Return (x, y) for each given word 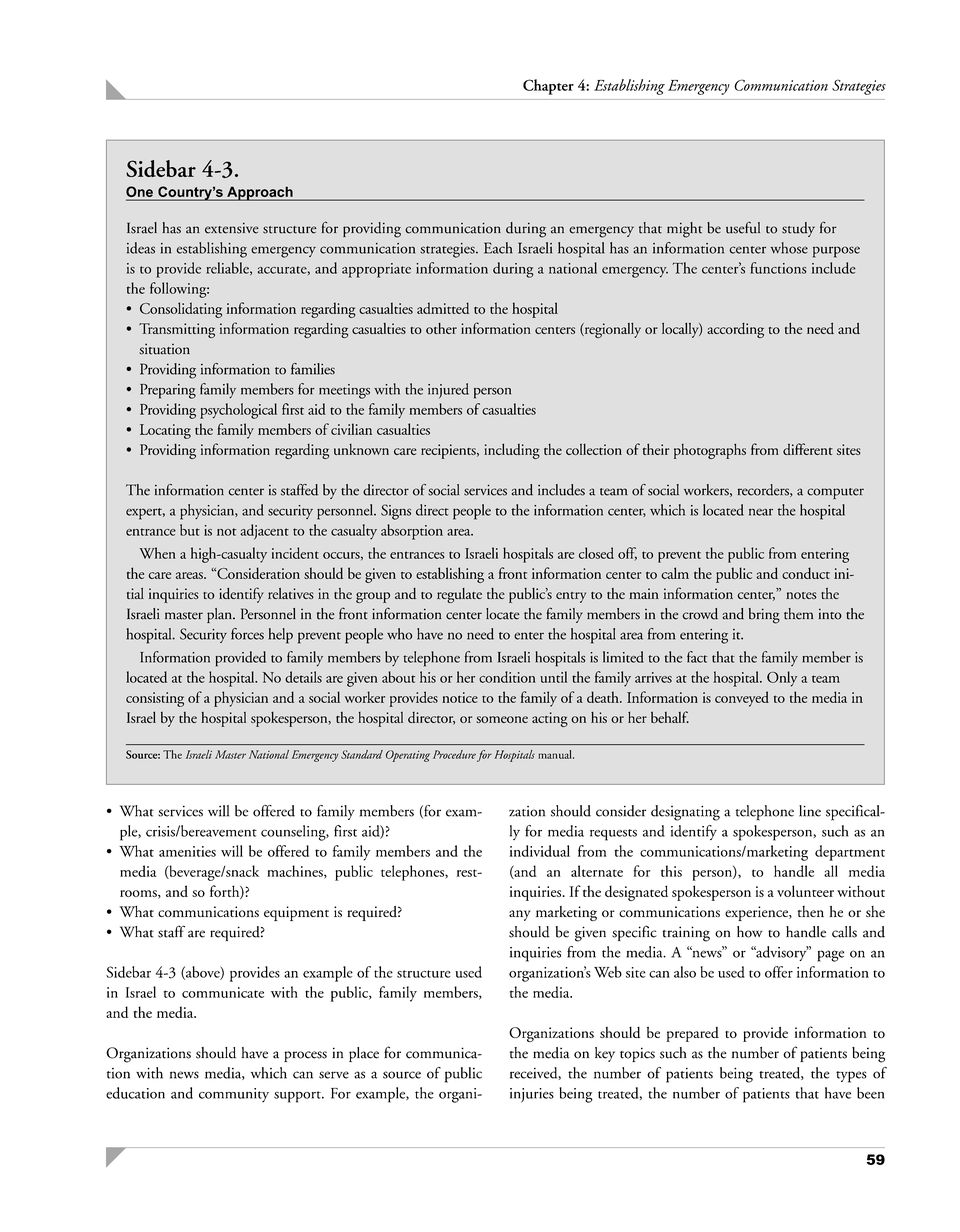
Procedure (454, 754)
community (234, 1095)
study (798, 229)
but (190, 530)
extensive (232, 228)
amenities (187, 851)
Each (498, 248)
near (761, 512)
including (512, 451)
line (810, 811)
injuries (532, 1095)
